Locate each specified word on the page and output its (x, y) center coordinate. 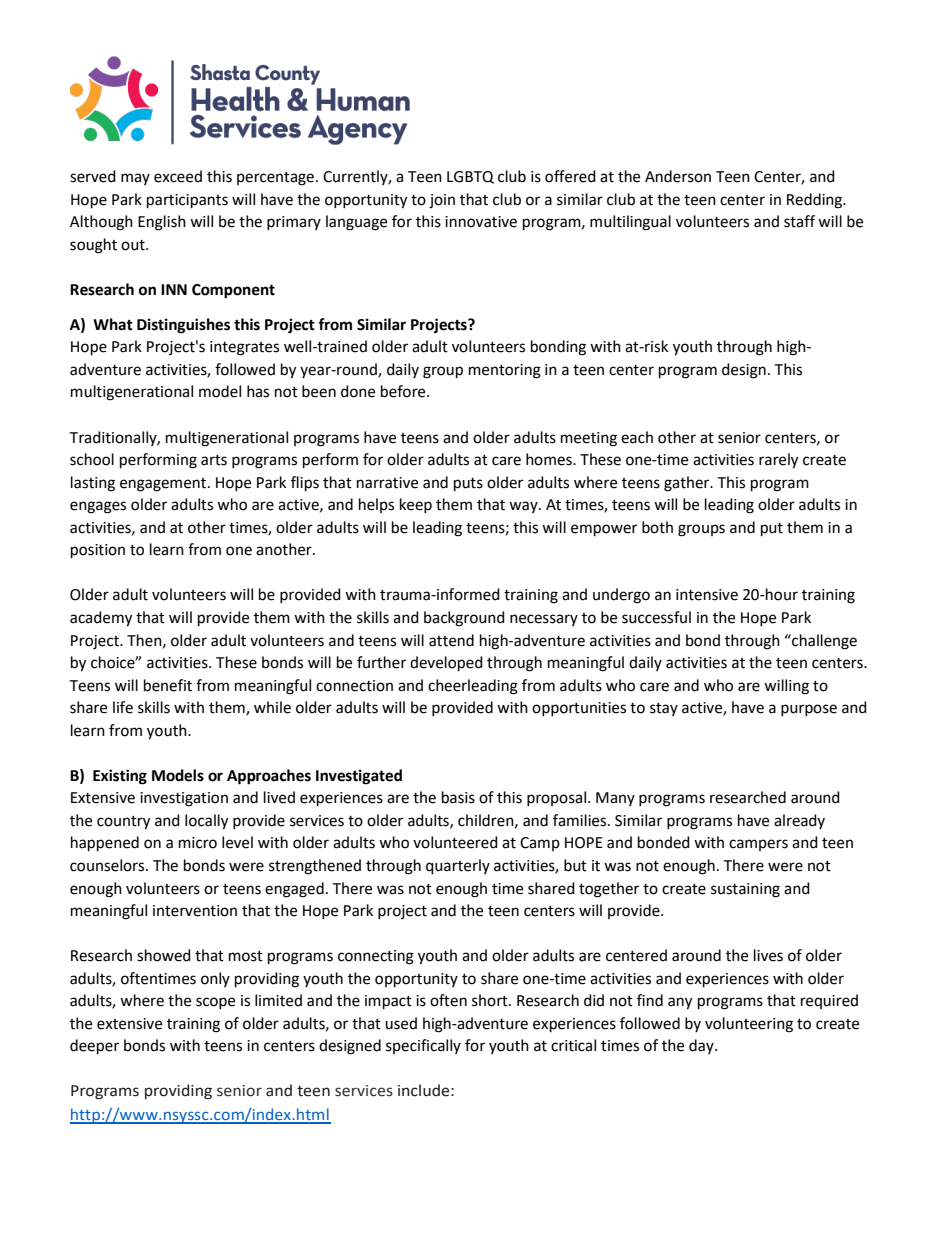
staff (799, 221)
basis (458, 797)
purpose (809, 710)
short (491, 1000)
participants (187, 201)
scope (215, 1003)
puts (468, 485)
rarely (778, 461)
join (442, 201)
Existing (120, 777)
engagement (164, 485)
